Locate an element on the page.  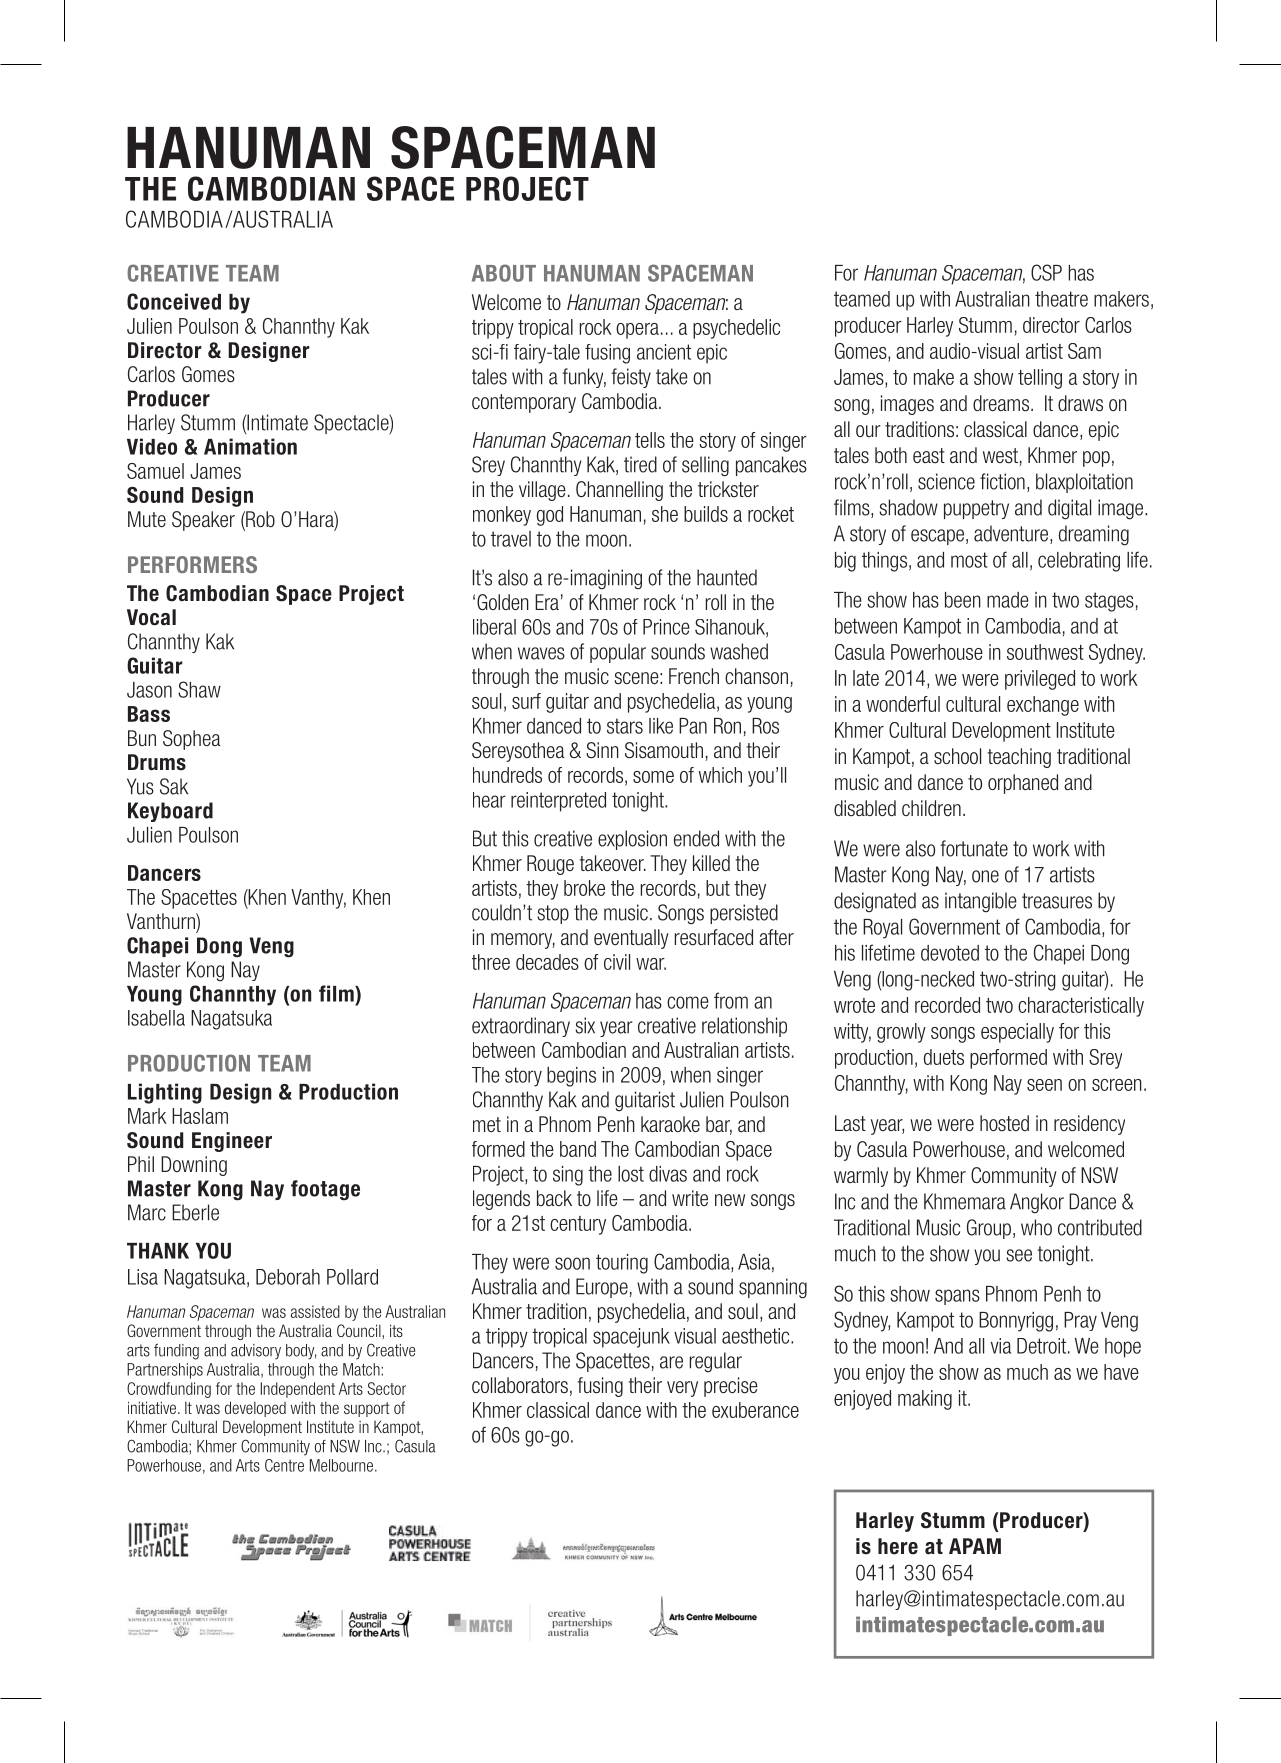
footage is located at coordinates (325, 1190).
